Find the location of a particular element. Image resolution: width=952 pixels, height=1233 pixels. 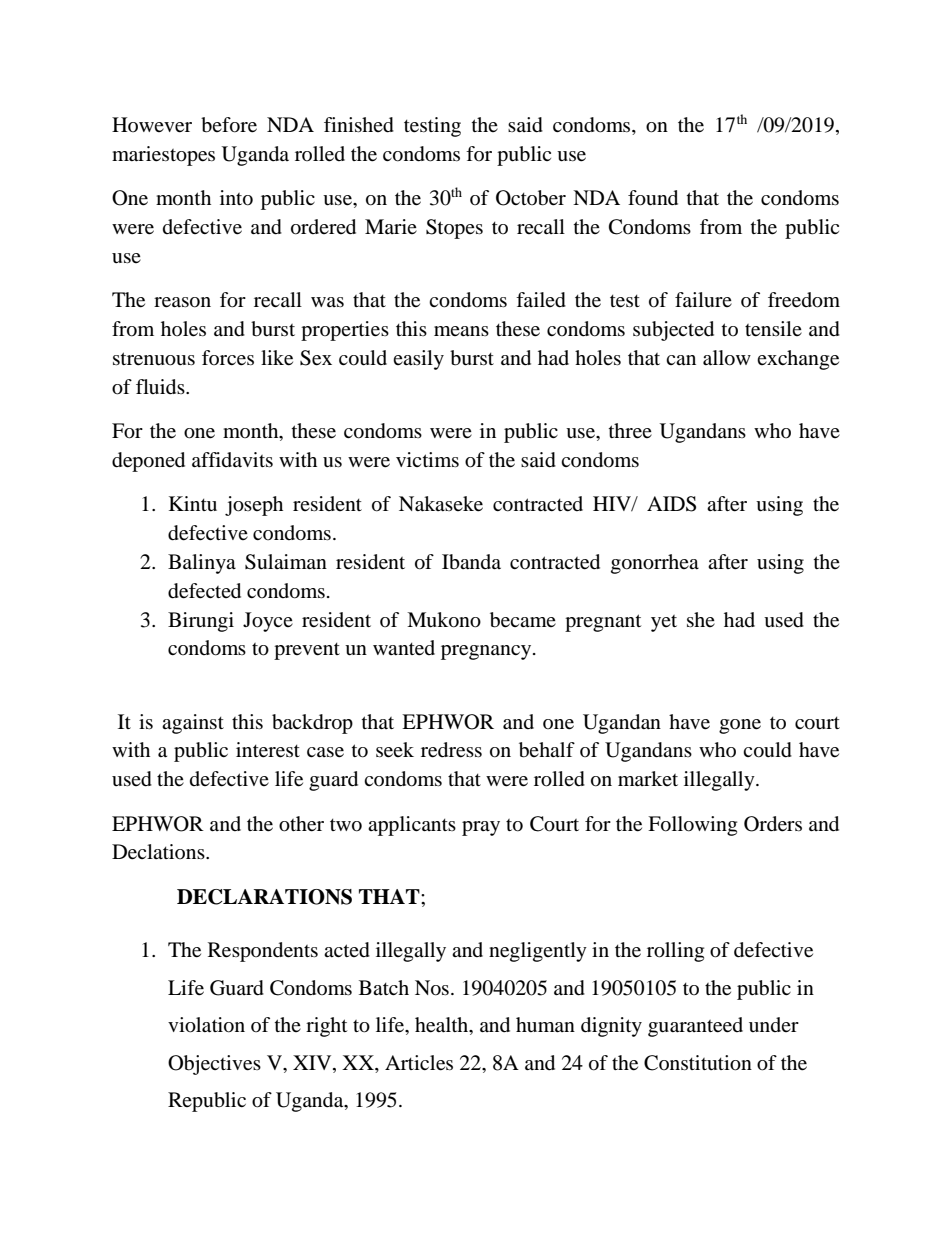

AIDS is located at coordinates (671, 504).
